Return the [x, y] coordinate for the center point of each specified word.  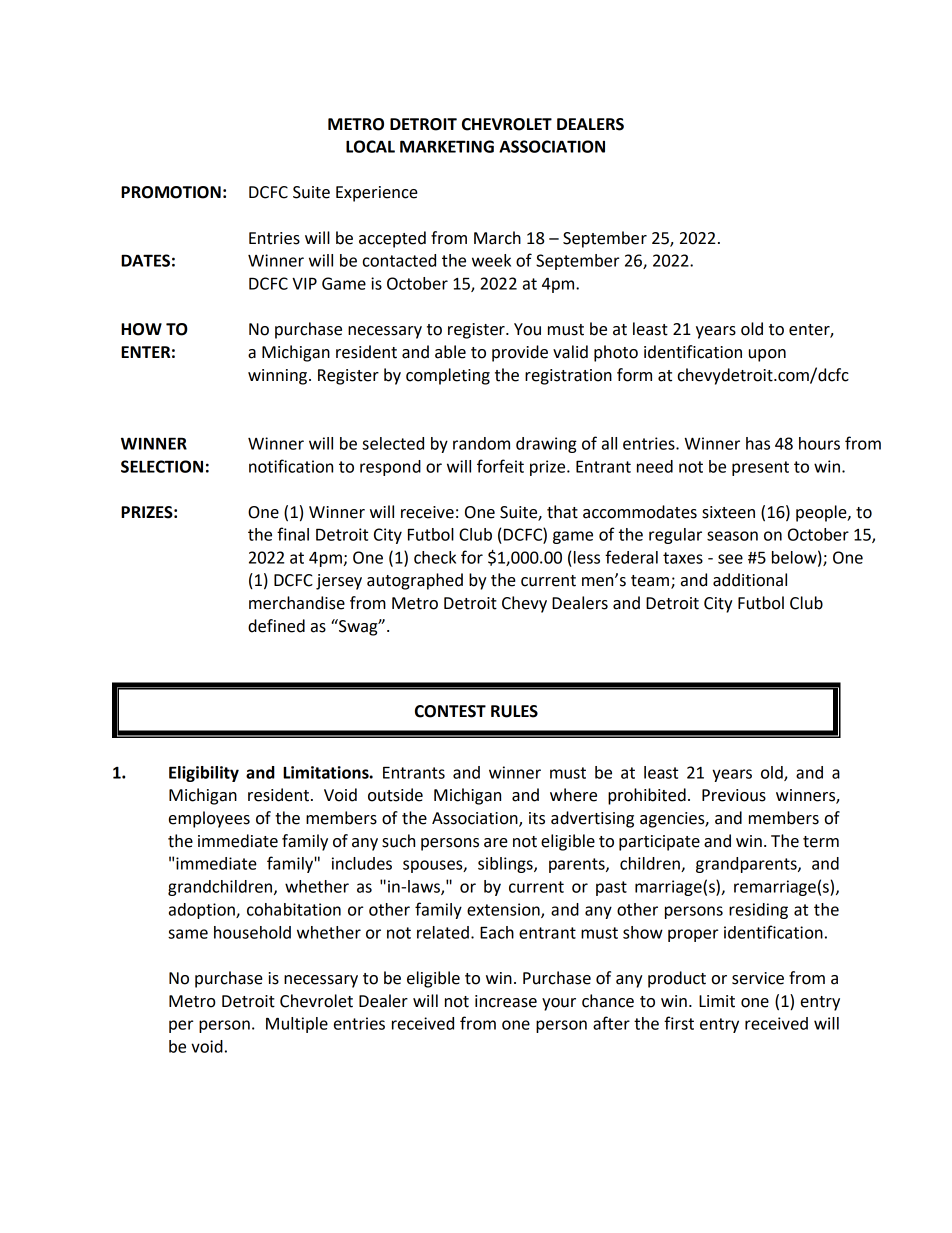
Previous [734, 795]
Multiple [297, 1025]
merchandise [297, 603]
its [537, 818]
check [435, 557]
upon [767, 355]
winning [279, 377]
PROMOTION [171, 192]
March [497, 238]
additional [750, 580]
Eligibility [204, 774]
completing [448, 376]
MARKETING [447, 146]
